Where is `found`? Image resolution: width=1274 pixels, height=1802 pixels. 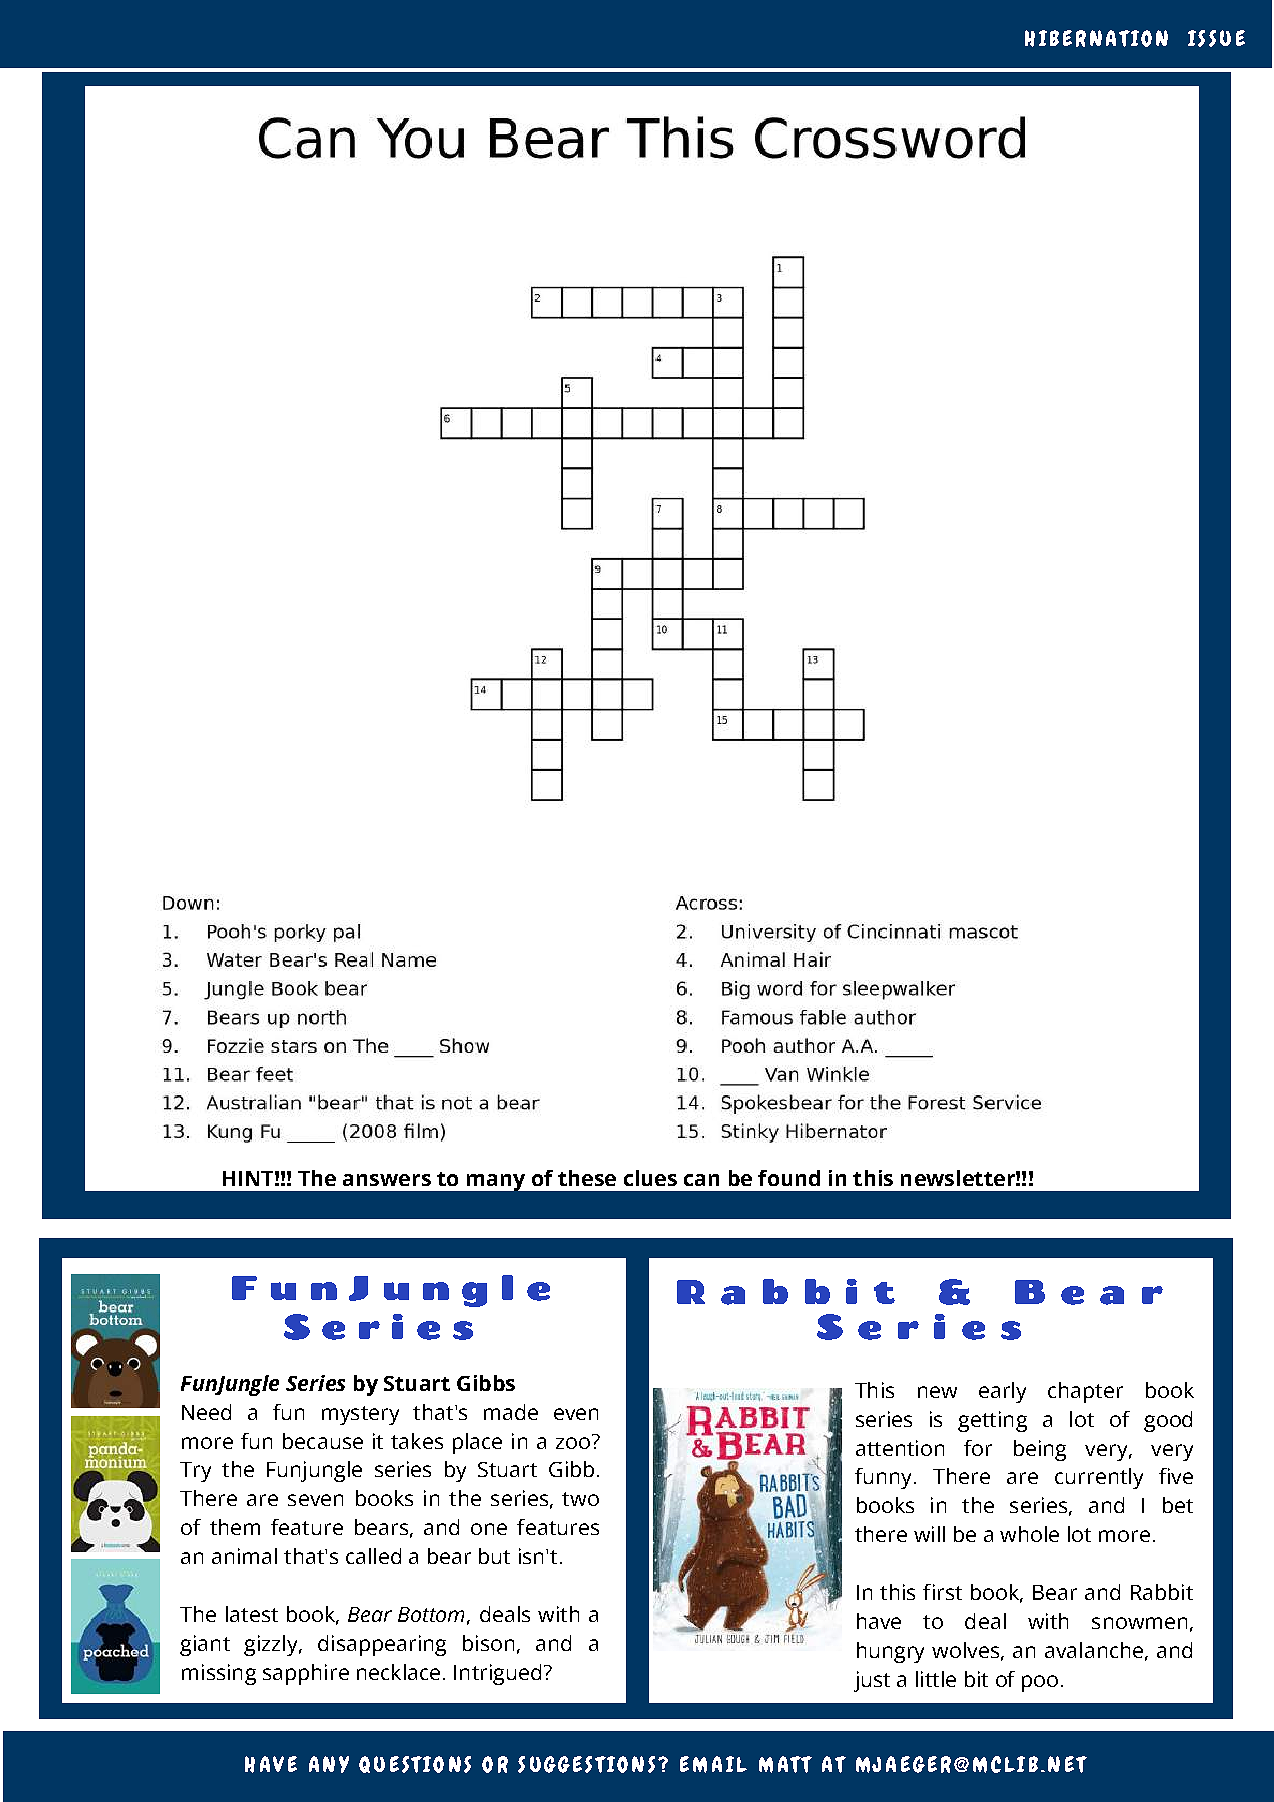
found is located at coordinates (789, 1178).
